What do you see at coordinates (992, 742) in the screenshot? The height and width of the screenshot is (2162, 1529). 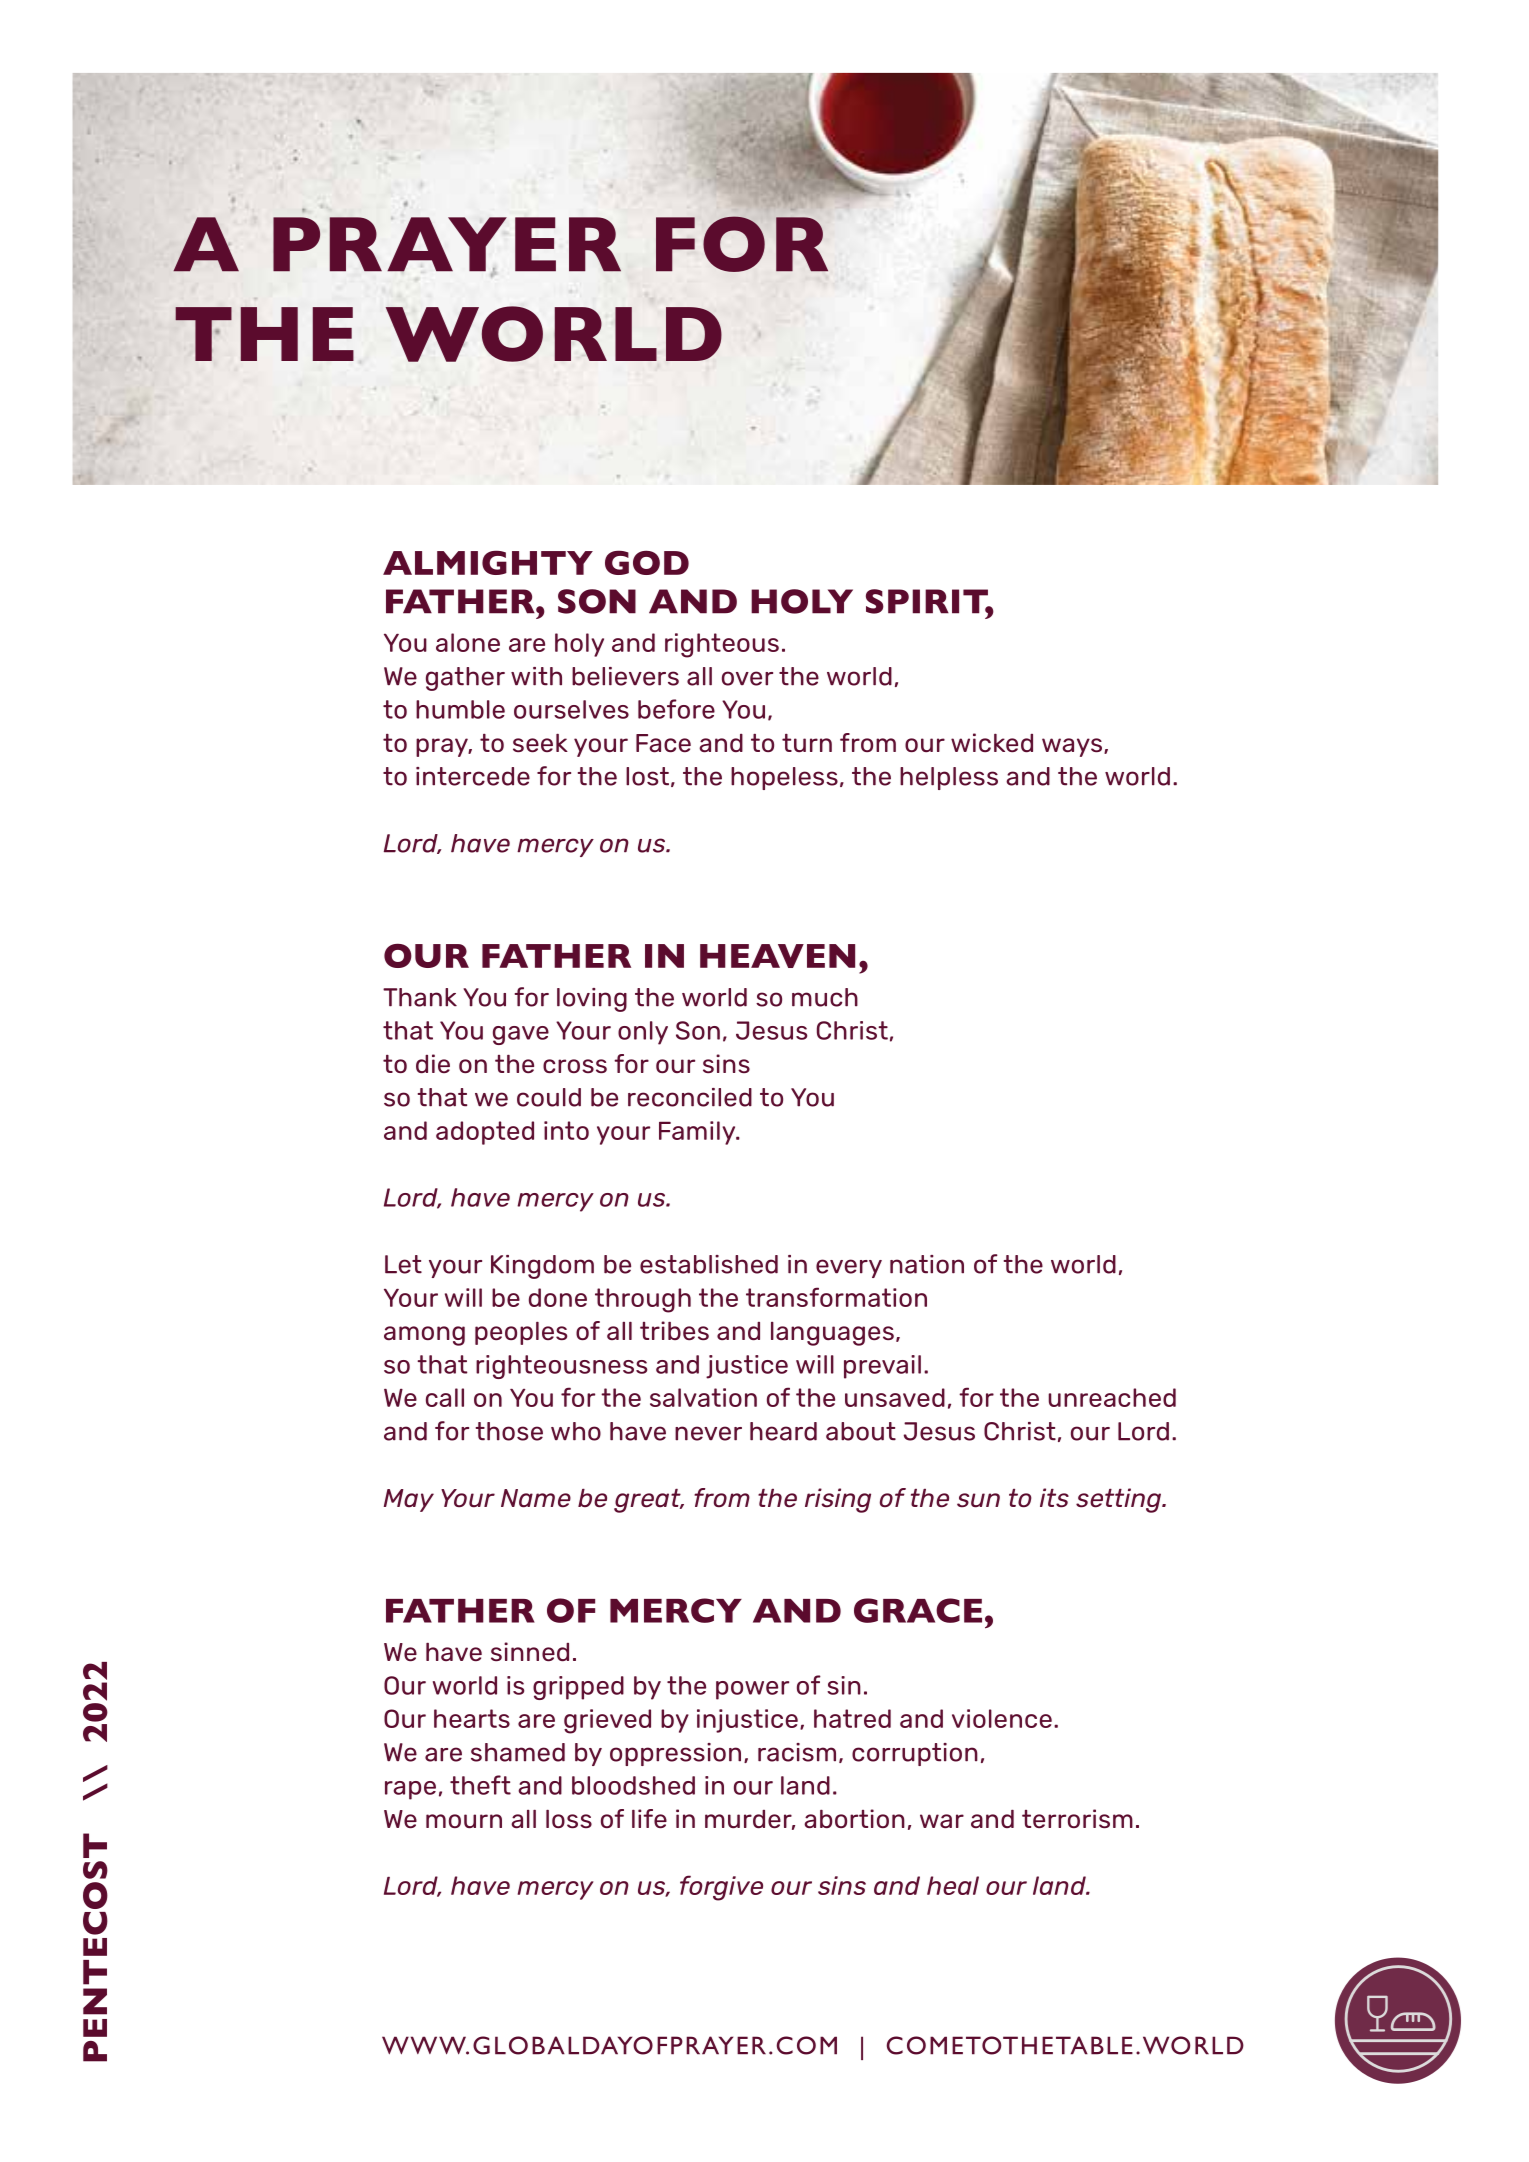 I see `wicked` at bounding box center [992, 742].
